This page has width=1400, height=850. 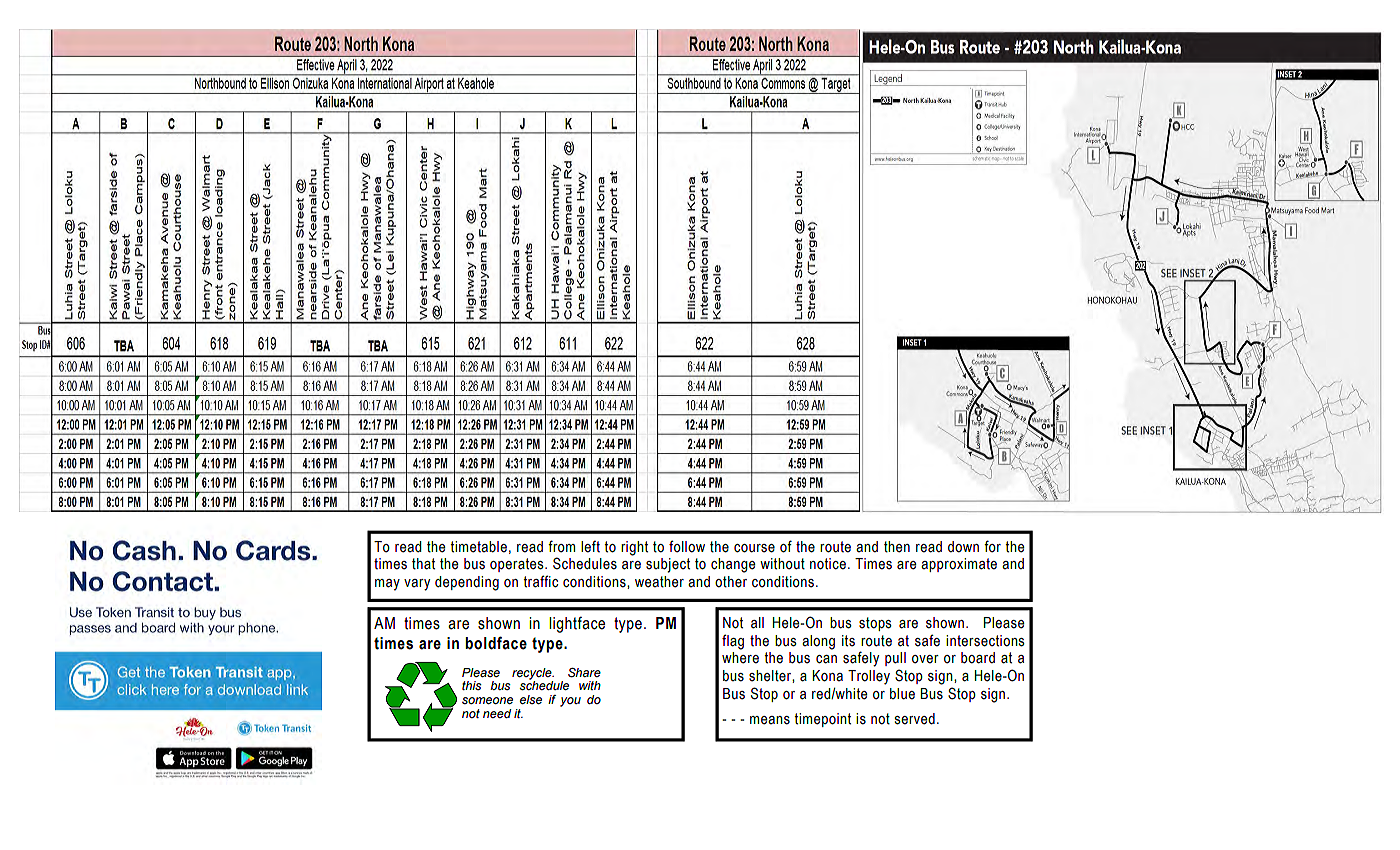 What do you see at coordinates (963, 547) in the page?
I see `down` at bounding box center [963, 547].
